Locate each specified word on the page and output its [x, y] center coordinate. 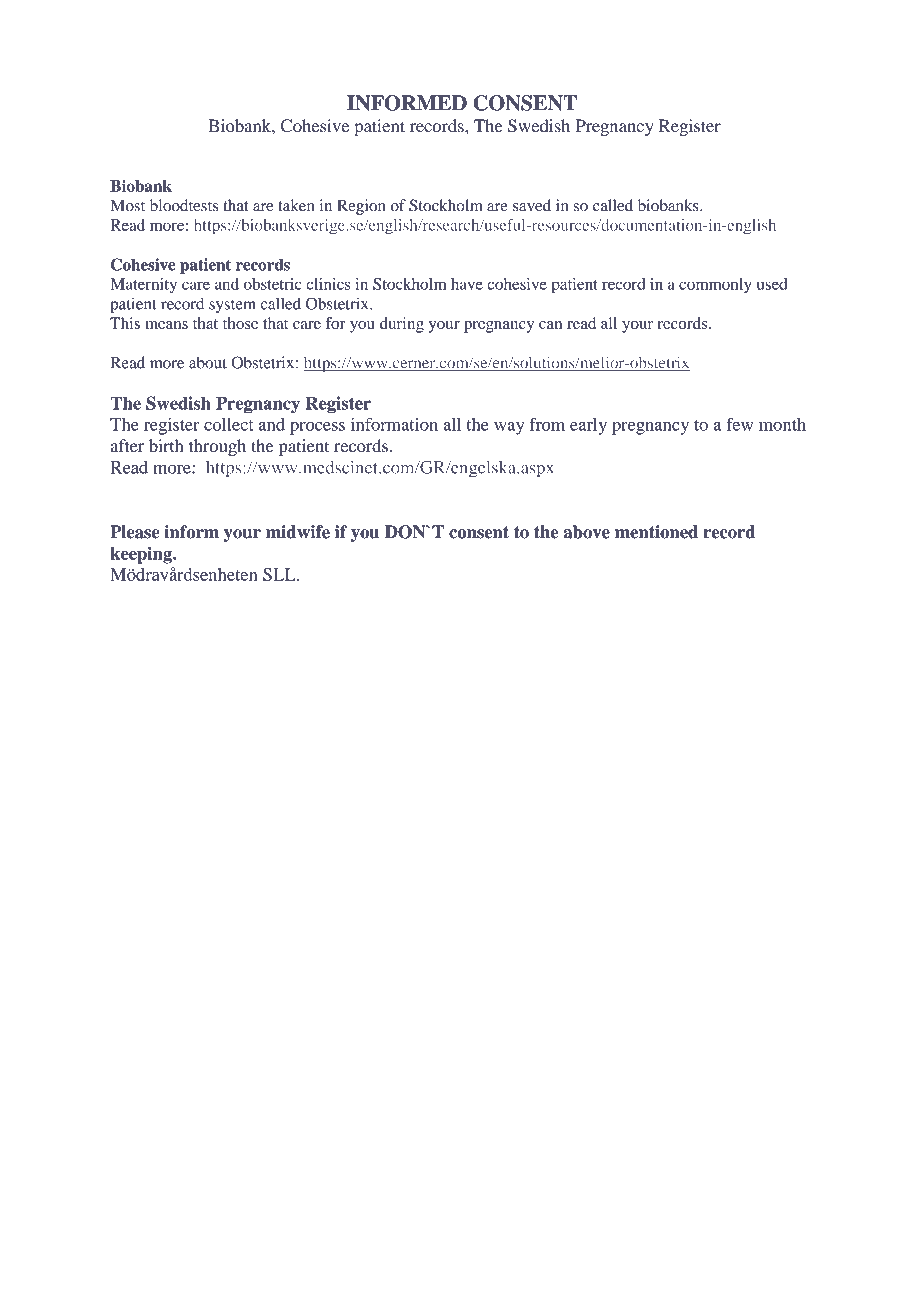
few [739, 424]
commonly [715, 286]
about [208, 362]
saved [532, 205]
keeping [142, 555]
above [587, 532]
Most [127, 205]
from [547, 424]
